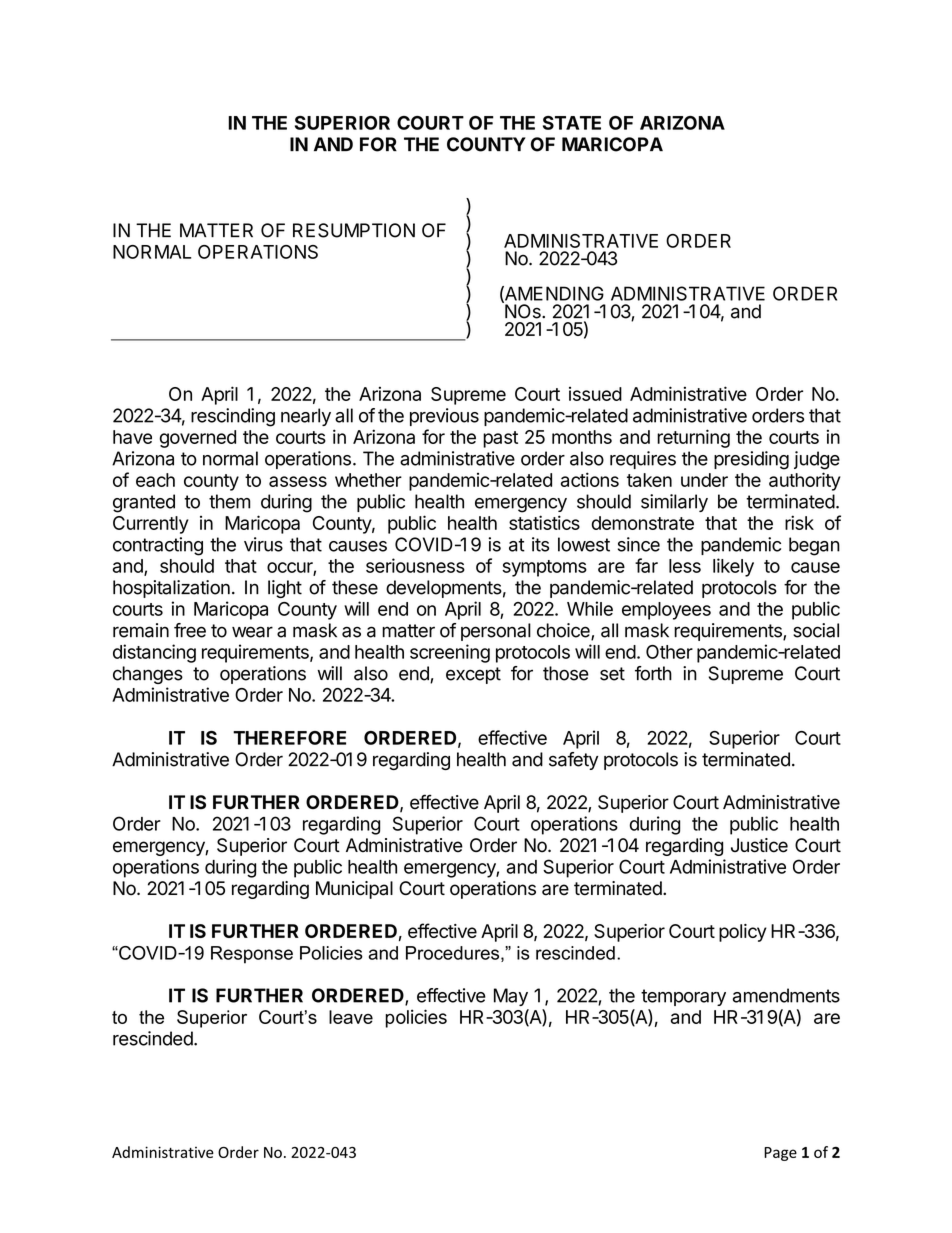 This document has width=952, height=1233. What do you see at coordinates (354, 230) in the document?
I see `RESUMPTION` at bounding box center [354, 230].
